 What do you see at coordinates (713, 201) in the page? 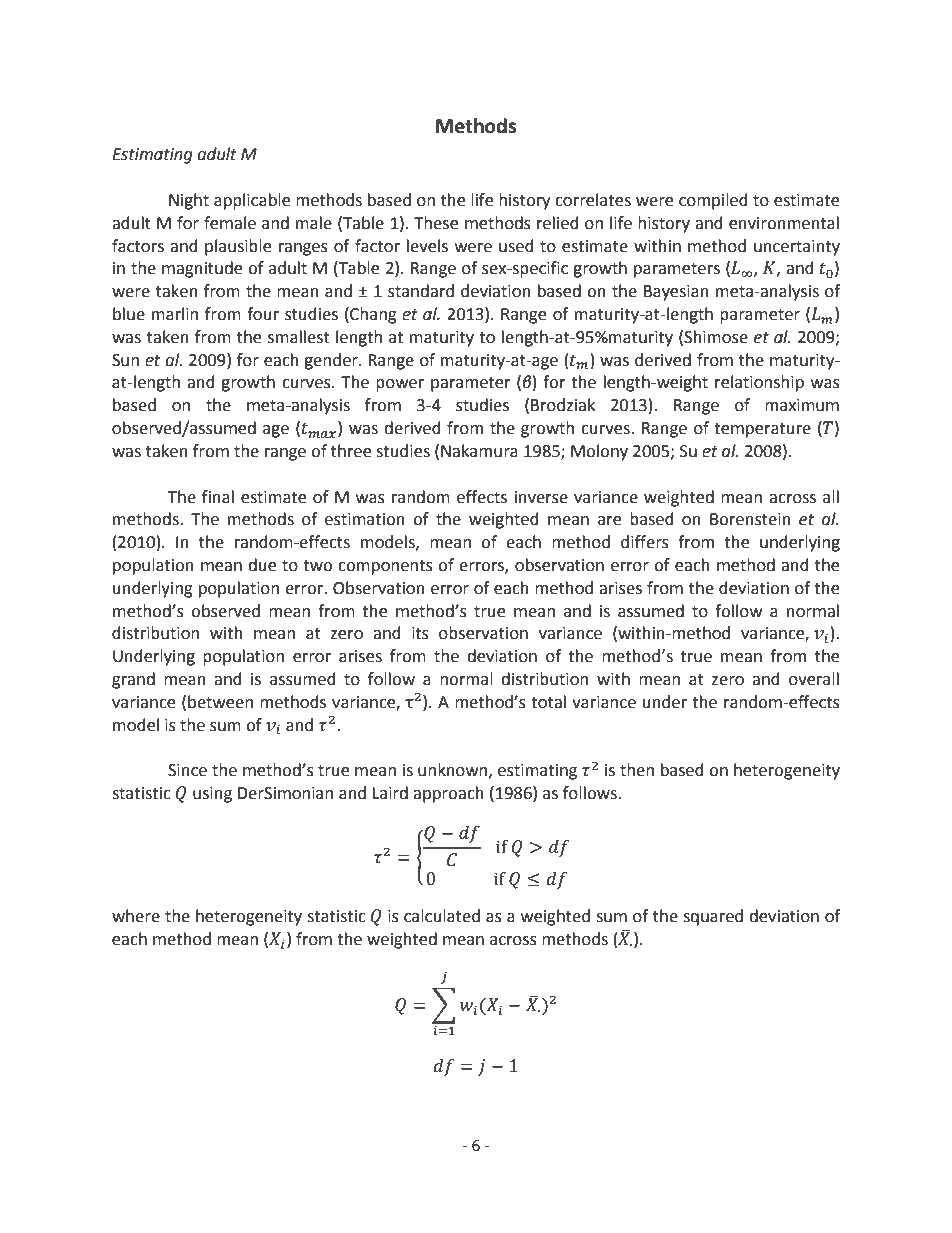
I see `compiled` at bounding box center [713, 201].
